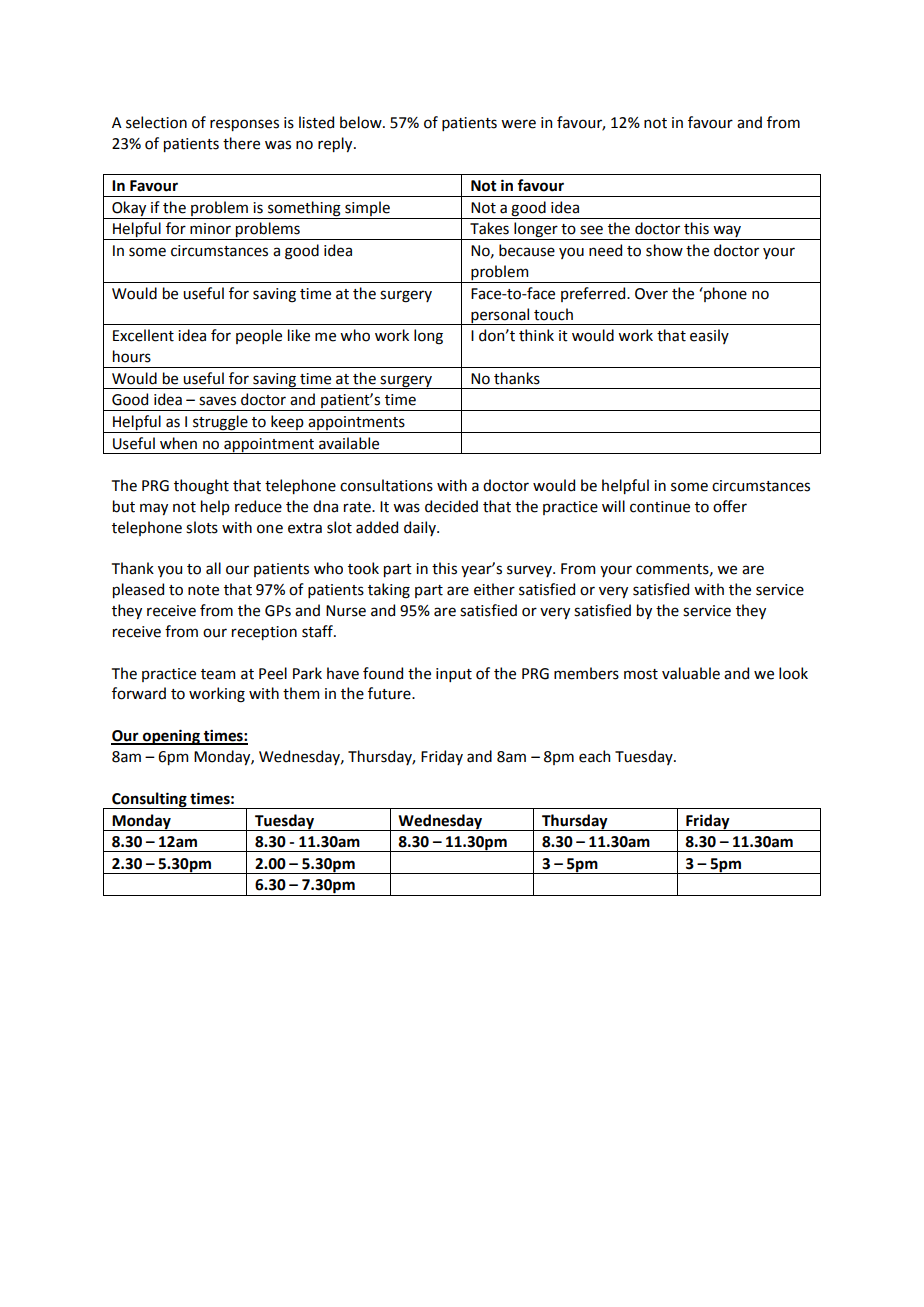  What do you see at coordinates (594, 756) in the screenshot?
I see `each` at bounding box center [594, 756].
